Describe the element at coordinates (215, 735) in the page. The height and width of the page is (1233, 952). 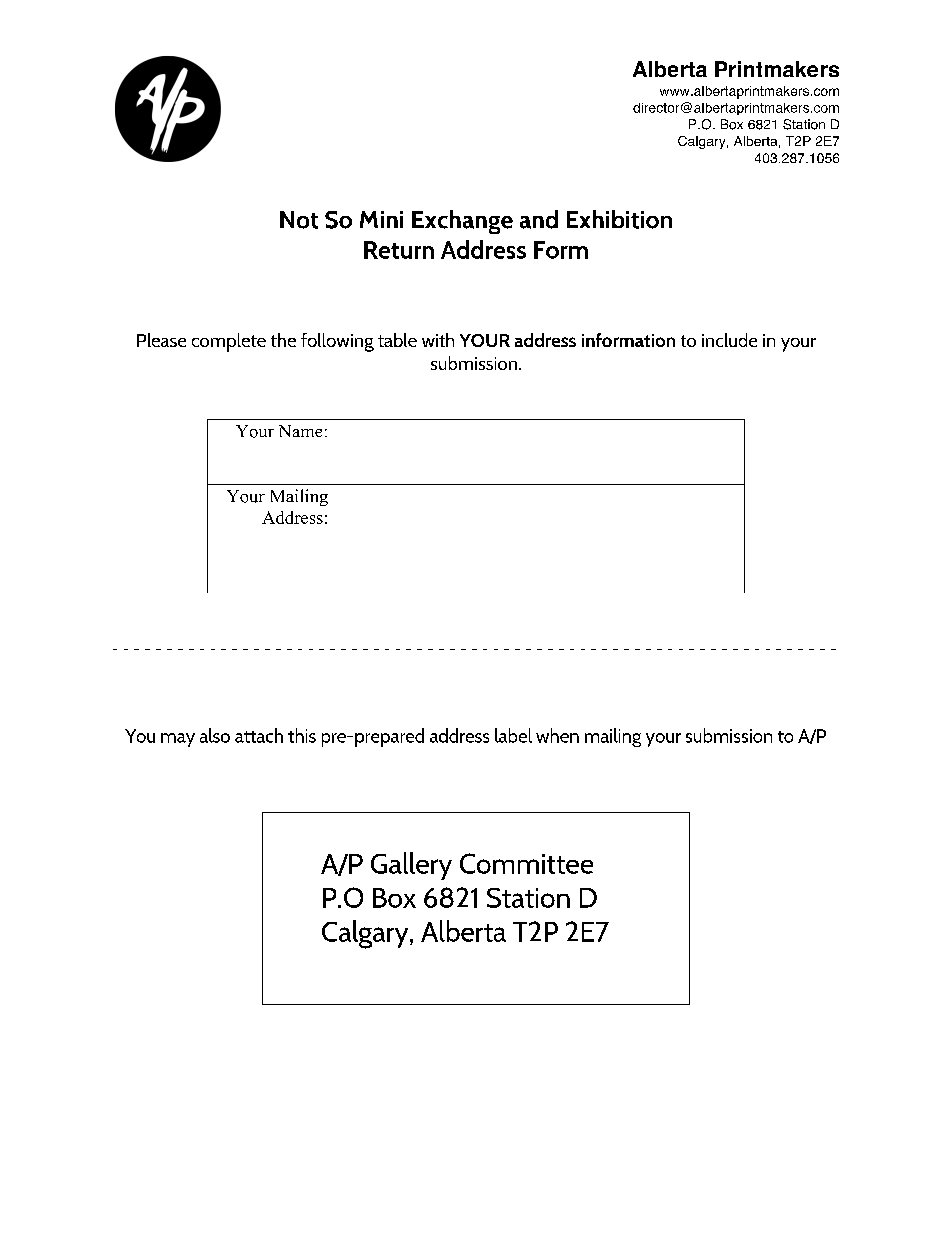
I see `also` at that location.
